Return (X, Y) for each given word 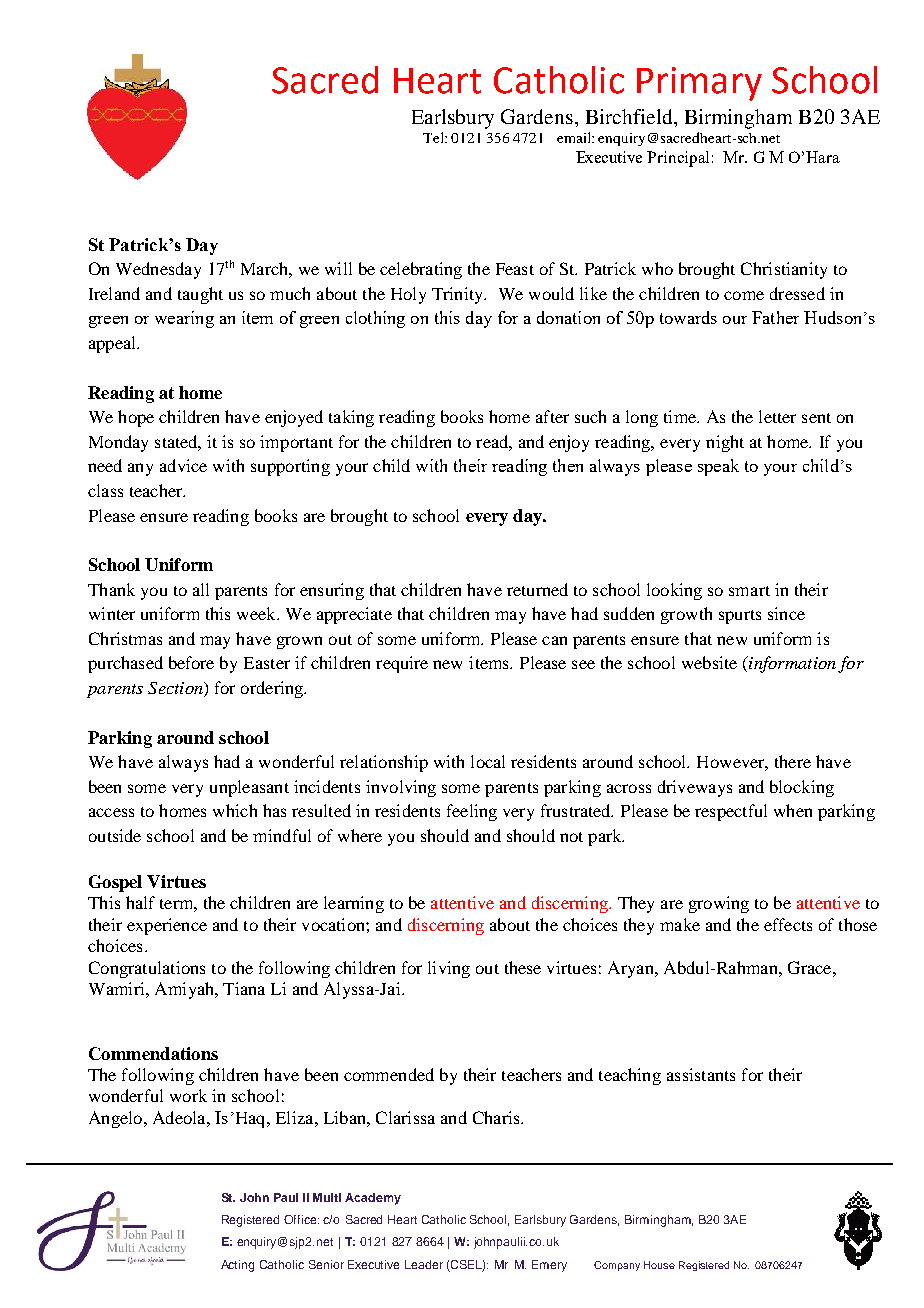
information (791, 664)
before (191, 662)
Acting (237, 1266)
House (659, 1265)
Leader (424, 1264)
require (402, 664)
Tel (434, 137)
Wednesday (158, 270)
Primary (699, 84)
